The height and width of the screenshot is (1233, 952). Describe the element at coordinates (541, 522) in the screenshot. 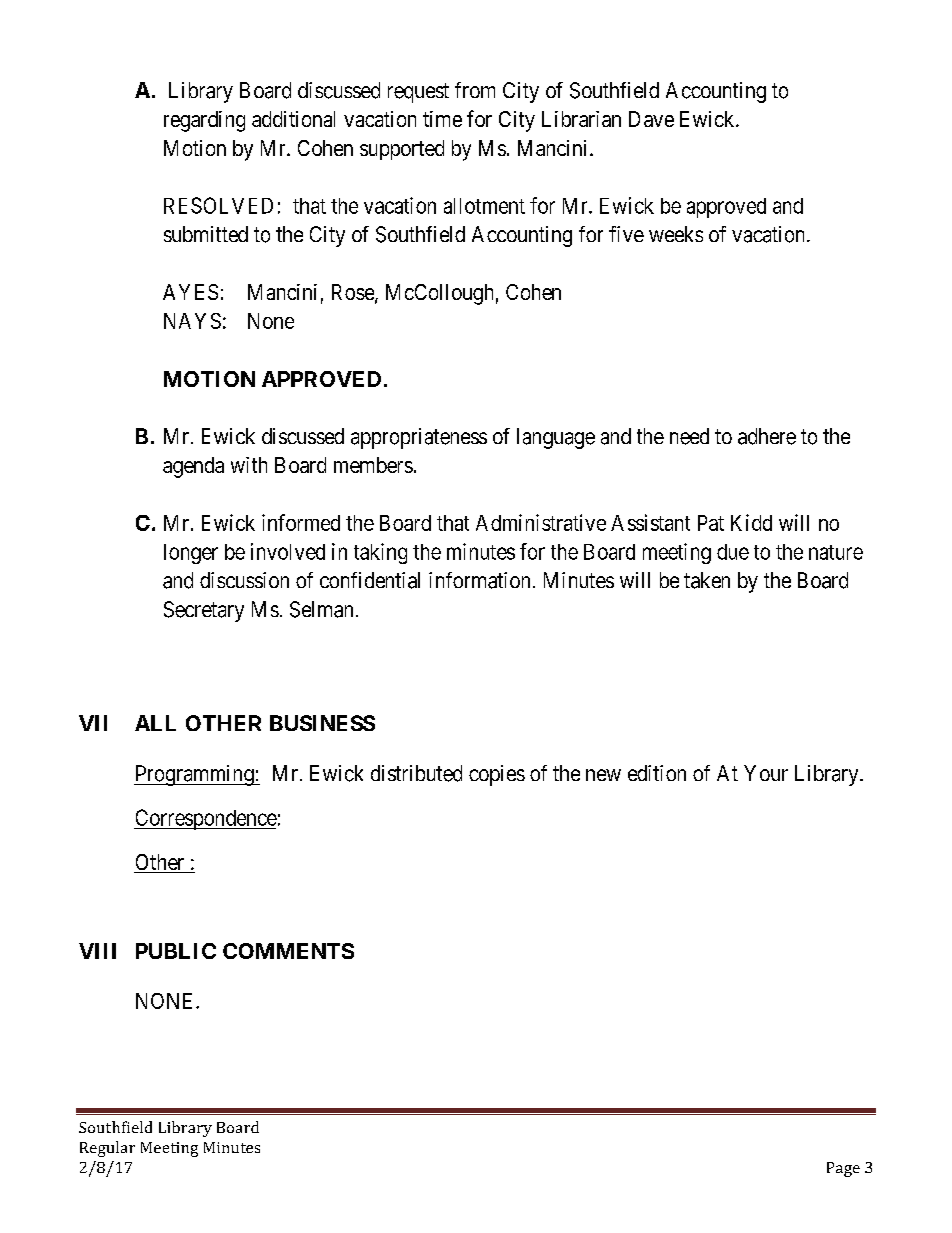

I see `Administrative` at that location.
